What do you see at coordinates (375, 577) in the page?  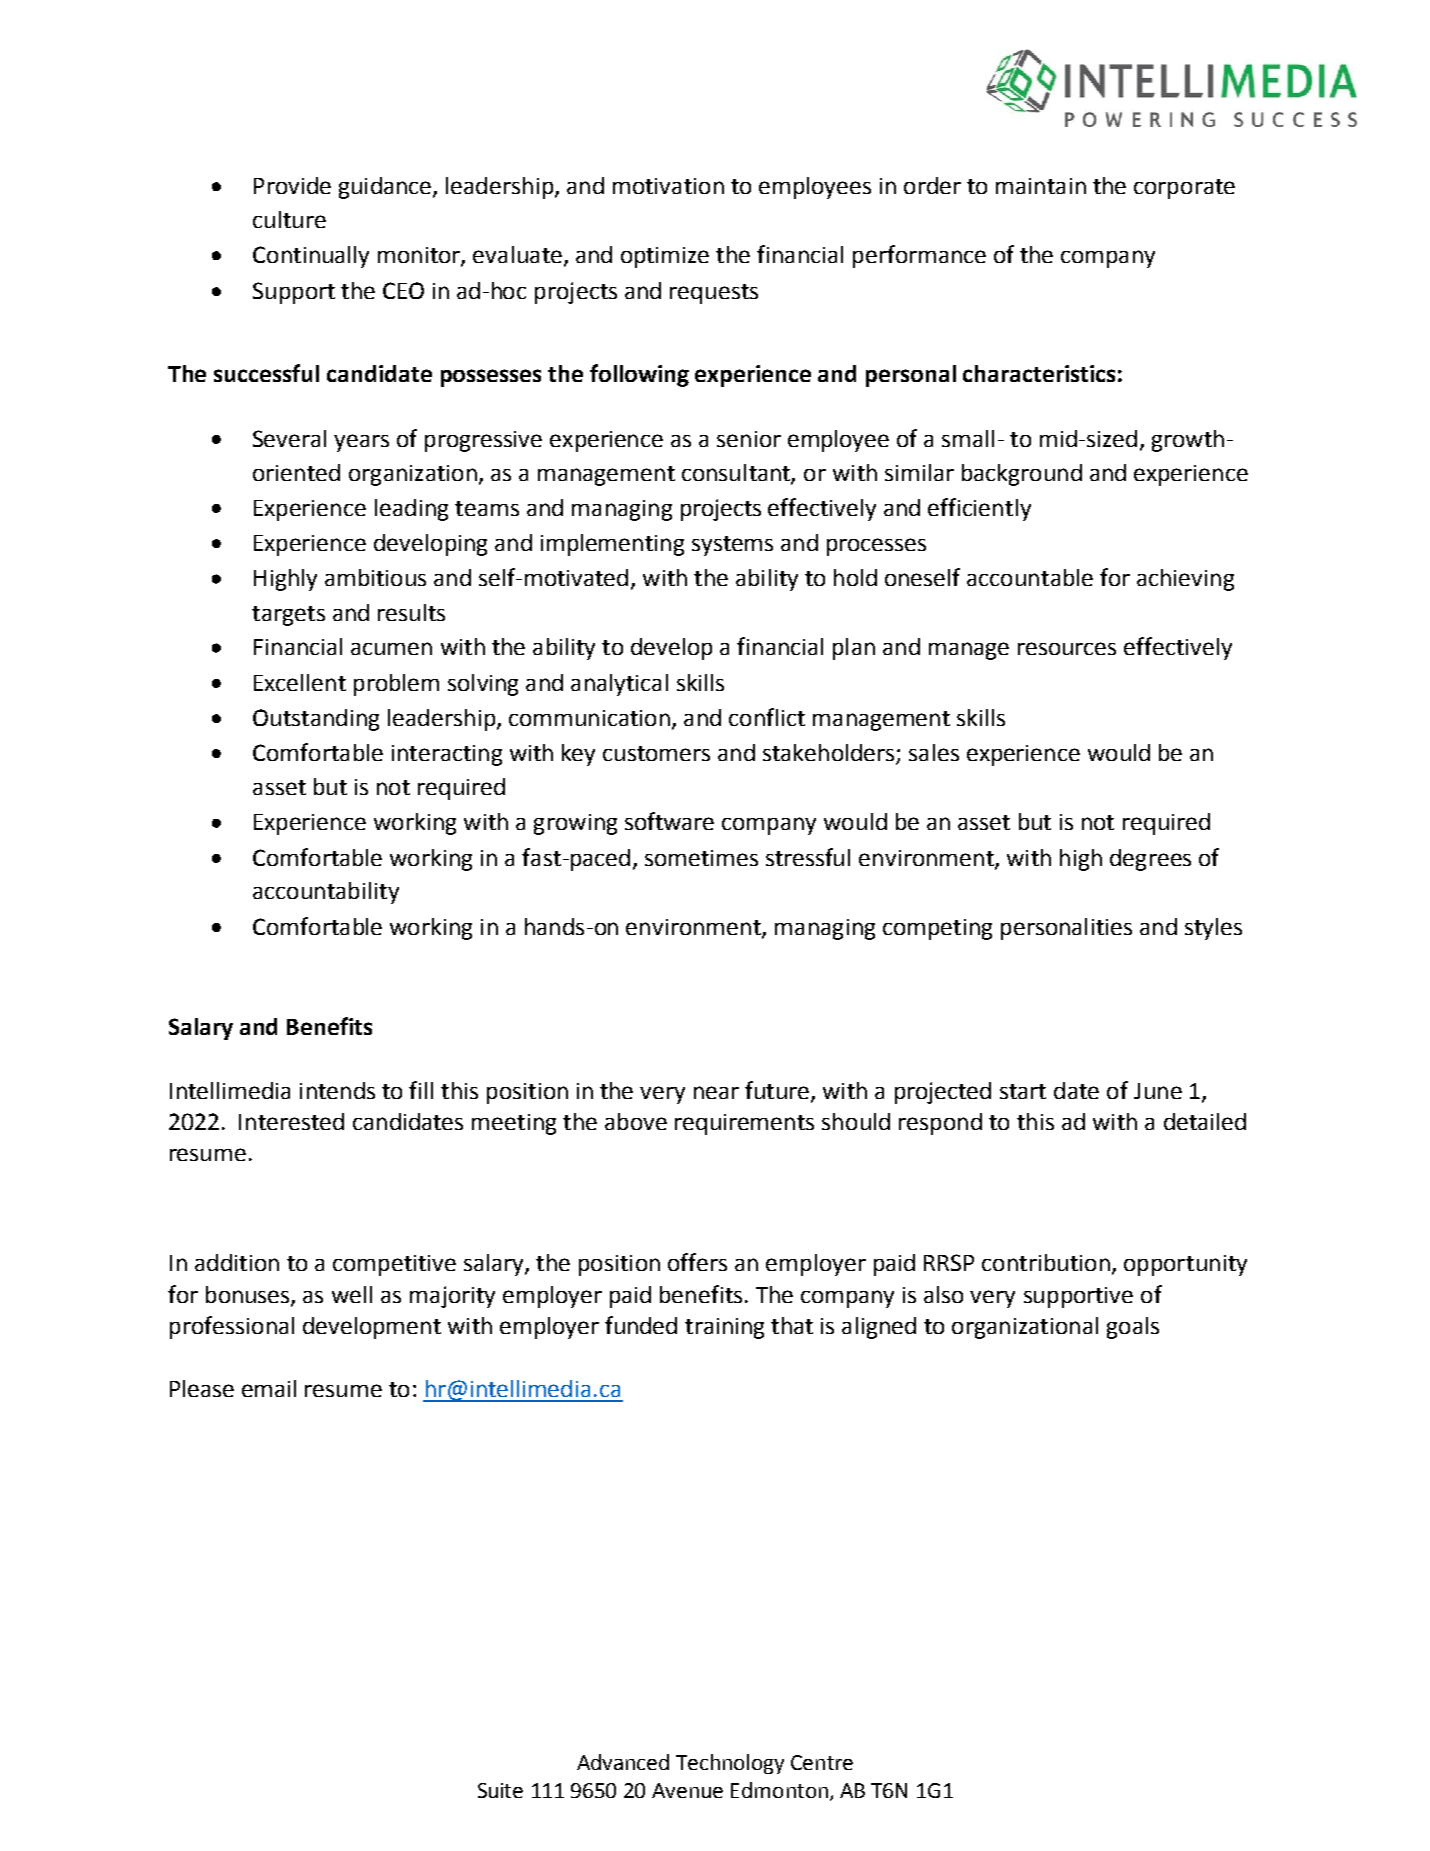 I see `ambitious` at bounding box center [375, 577].
